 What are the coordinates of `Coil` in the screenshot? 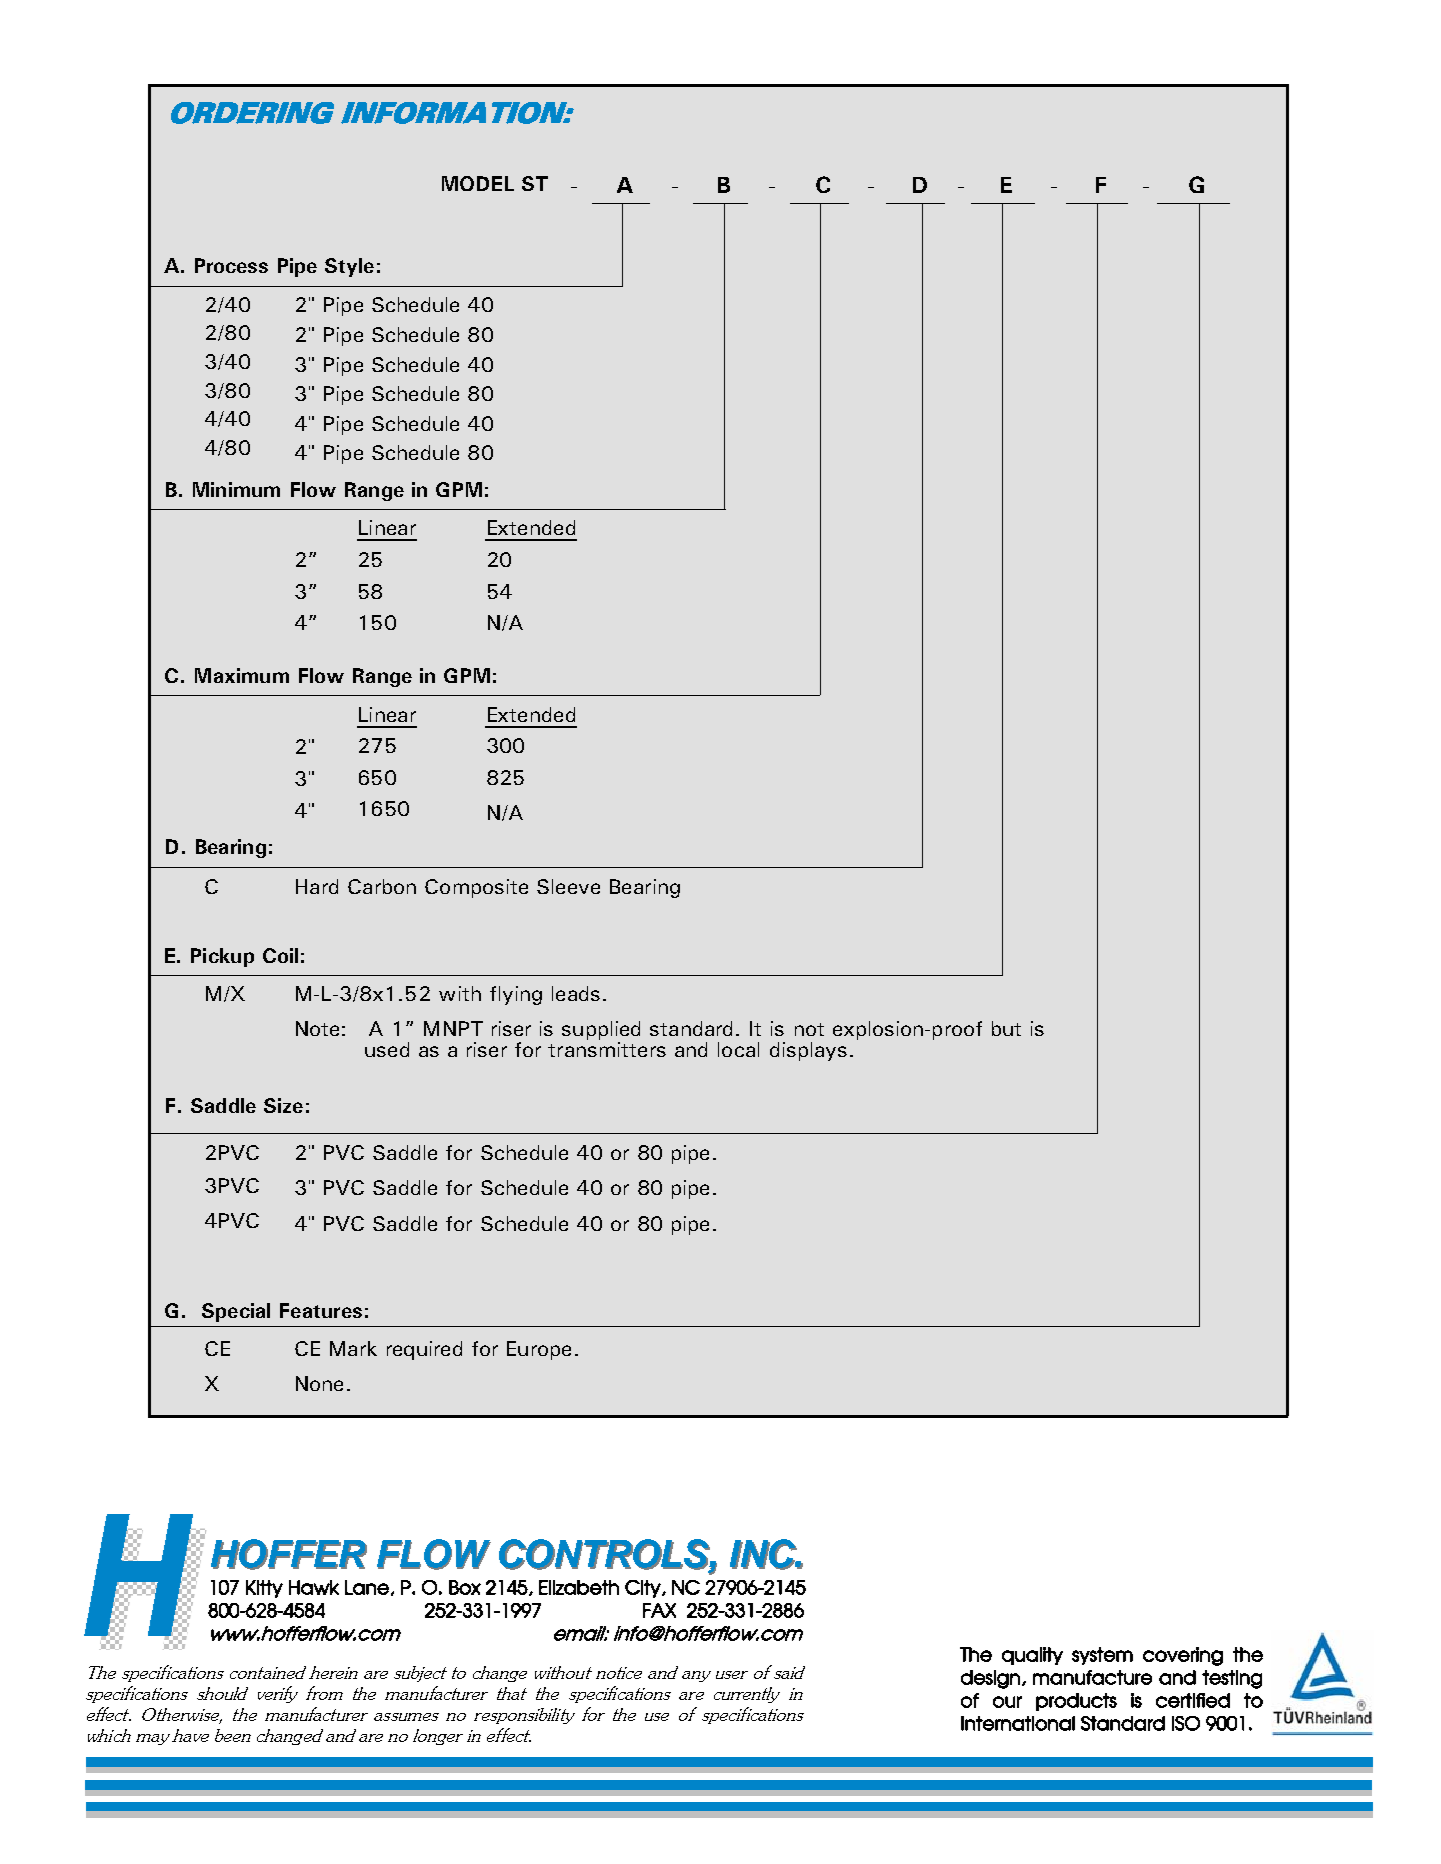 It's located at (280, 955).
